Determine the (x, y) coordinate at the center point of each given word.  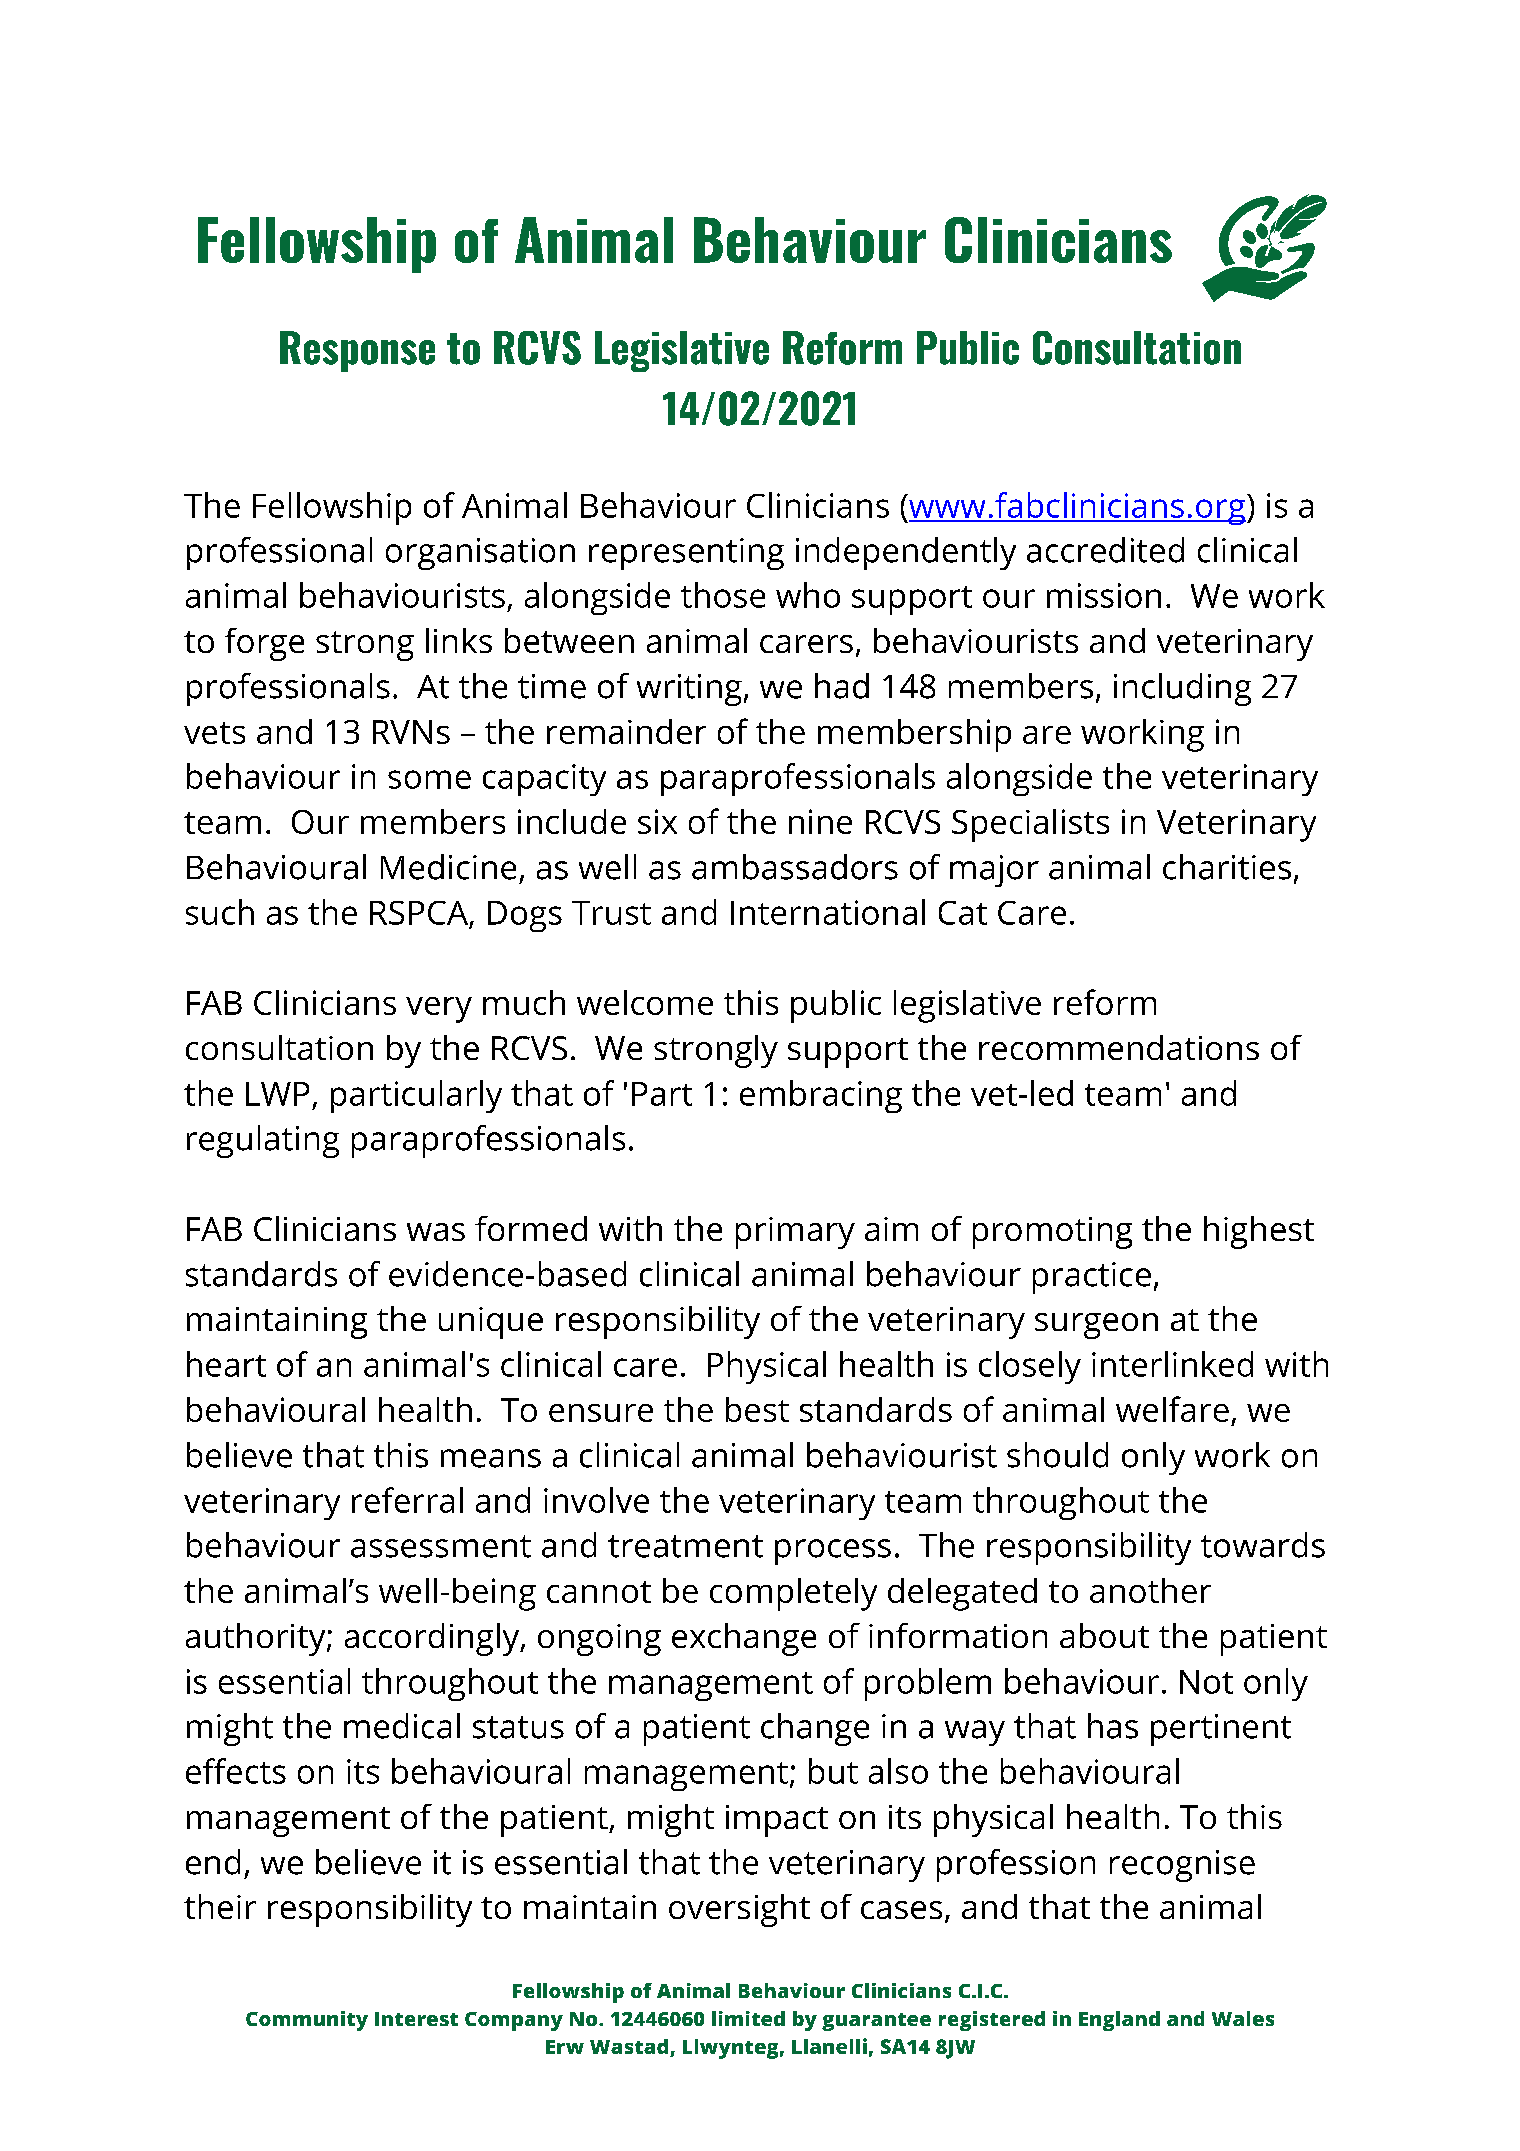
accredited (1105, 550)
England (1119, 2021)
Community (307, 2021)
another (1150, 1590)
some (429, 779)
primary (795, 1233)
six (657, 821)
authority (257, 1639)
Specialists (1030, 825)
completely (793, 1594)
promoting (1052, 1233)
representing (686, 554)
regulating (263, 1141)
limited (748, 2018)
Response (357, 351)
